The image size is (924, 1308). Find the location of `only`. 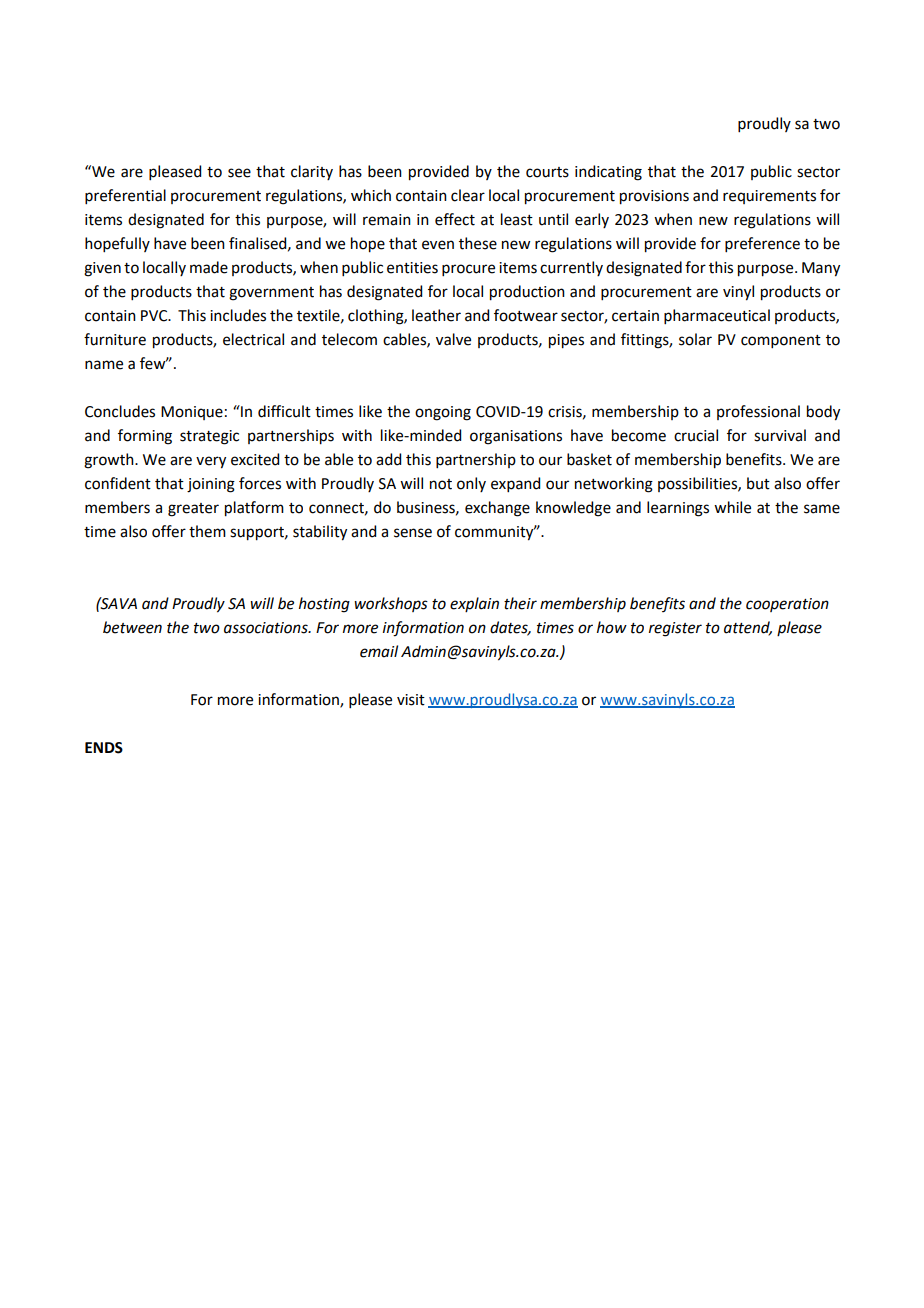

only is located at coordinates (471, 484).
